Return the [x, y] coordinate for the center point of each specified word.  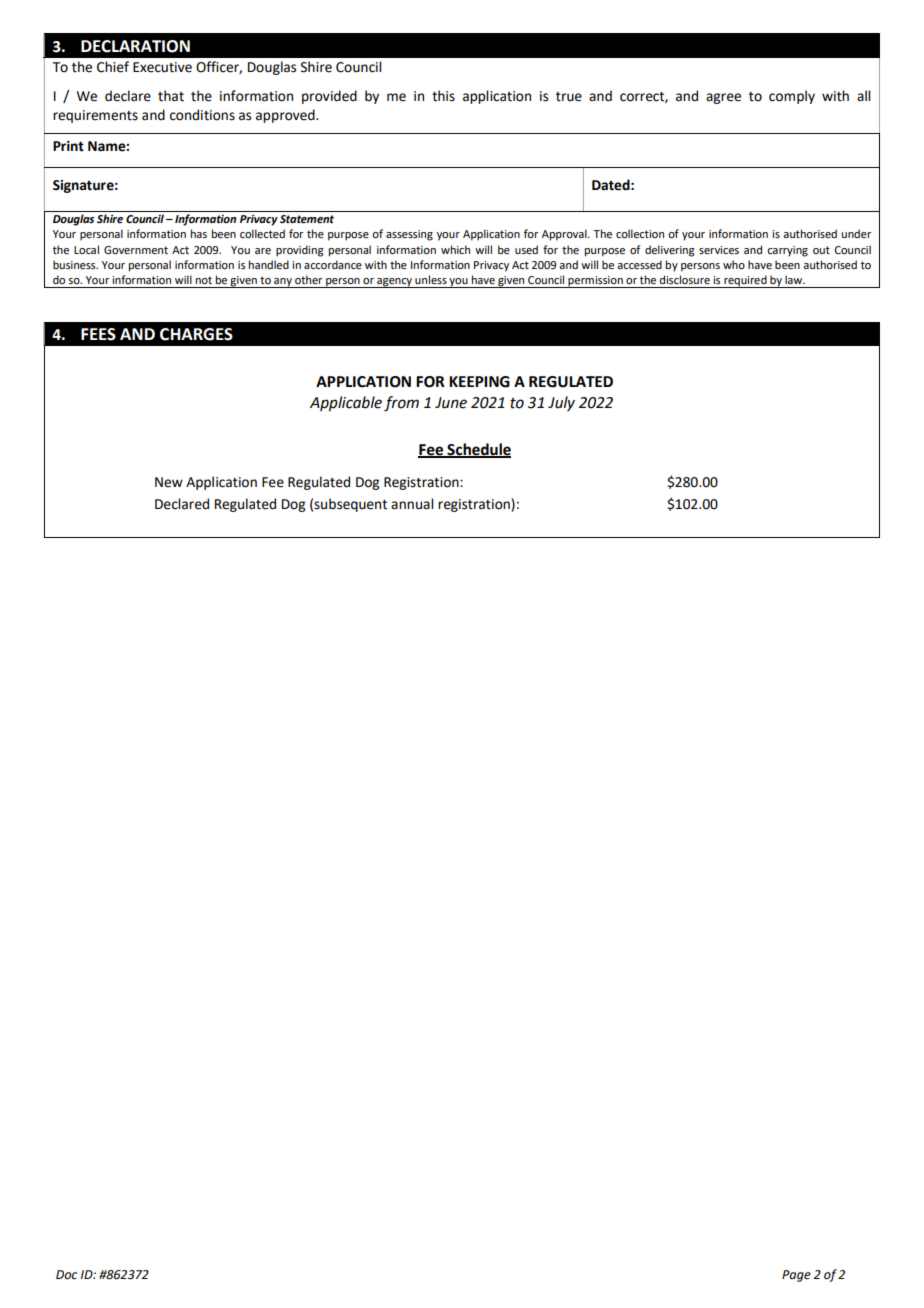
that [171, 96]
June [451, 403]
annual [412, 504]
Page [796, 1276]
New [169, 482]
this [443, 96]
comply [792, 97]
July [561, 403]
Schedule [478, 450]
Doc [66, 1275]
